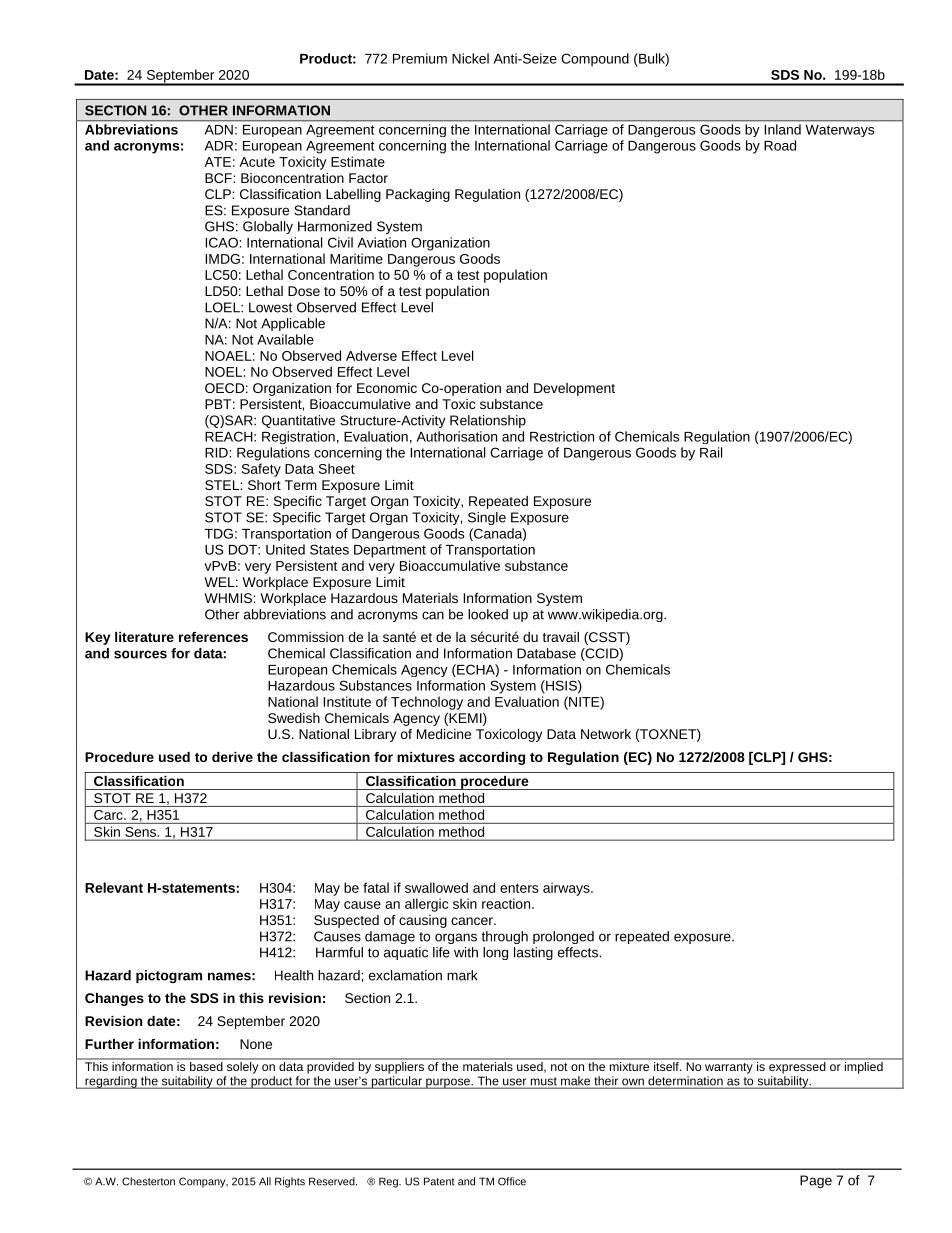  I want to click on Company, so click(203, 1182).
